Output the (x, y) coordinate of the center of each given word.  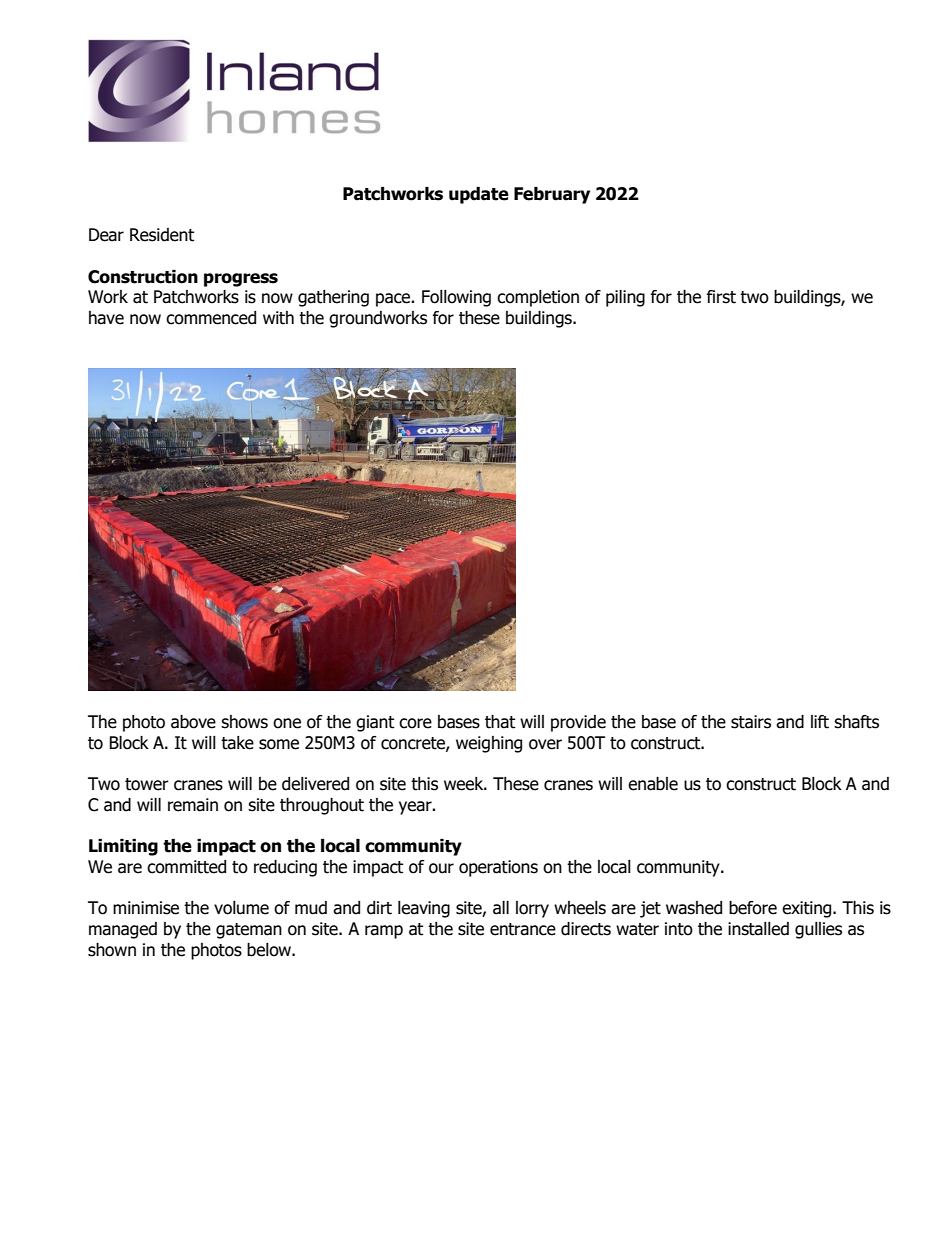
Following (456, 298)
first (721, 297)
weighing (489, 744)
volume (241, 908)
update (479, 195)
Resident (162, 235)
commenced (211, 318)
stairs (751, 722)
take (237, 743)
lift (820, 722)
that (500, 722)
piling (625, 298)
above (193, 722)
